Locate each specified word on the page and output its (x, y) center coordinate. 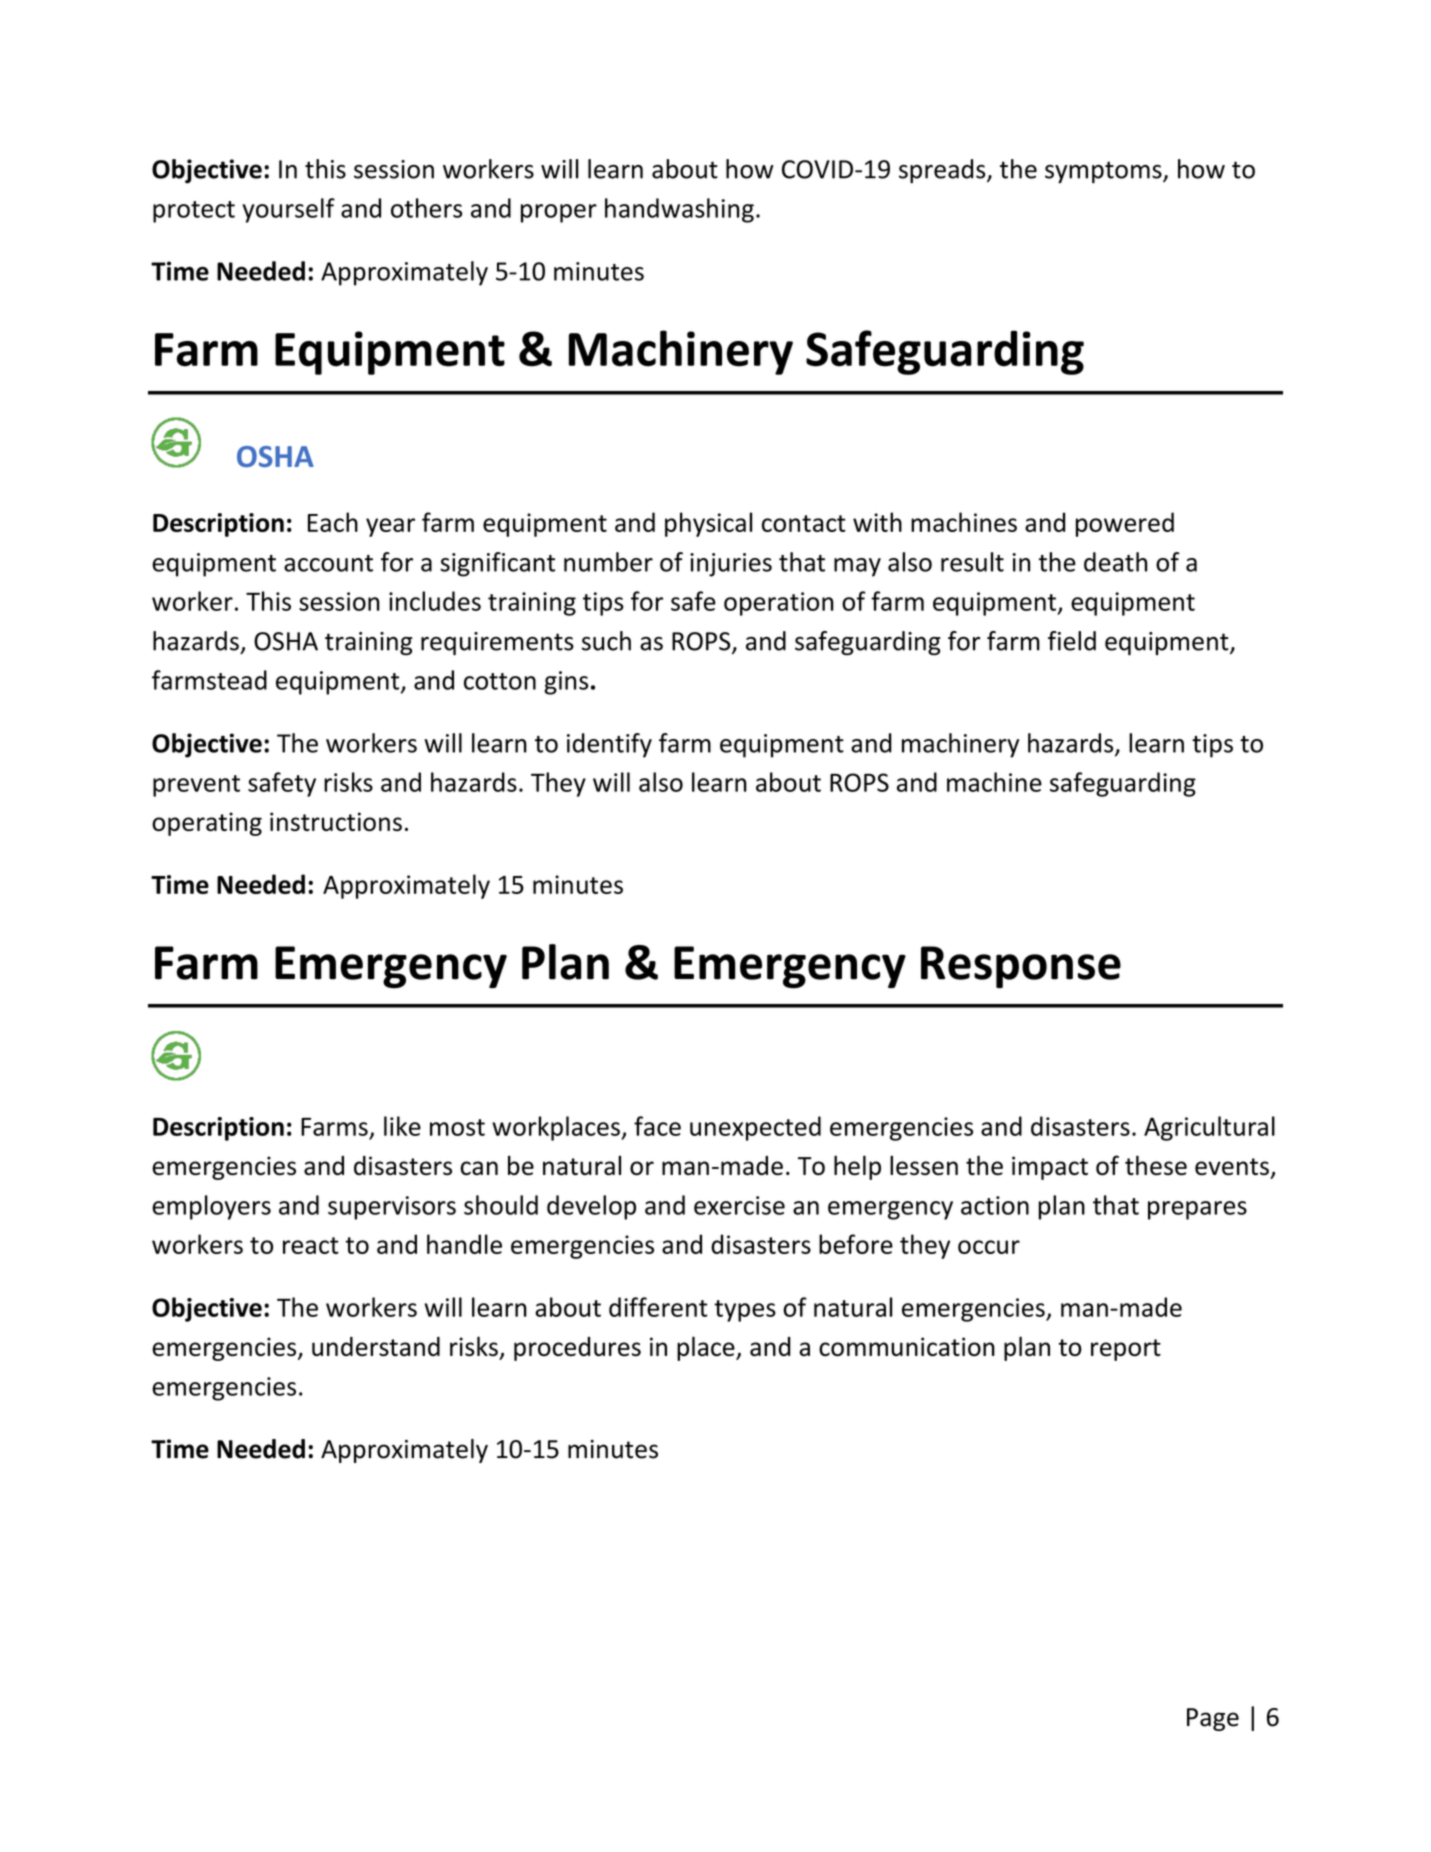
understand (376, 1346)
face (657, 1126)
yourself (288, 210)
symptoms (1104, 172)
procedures (577, 1349)
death (1115, 562)
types (745, 1311)
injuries (731, 565)
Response (1021, 967)
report (1126, 1350)
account (328, 563)
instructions (336, 821)
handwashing (679, 210)
